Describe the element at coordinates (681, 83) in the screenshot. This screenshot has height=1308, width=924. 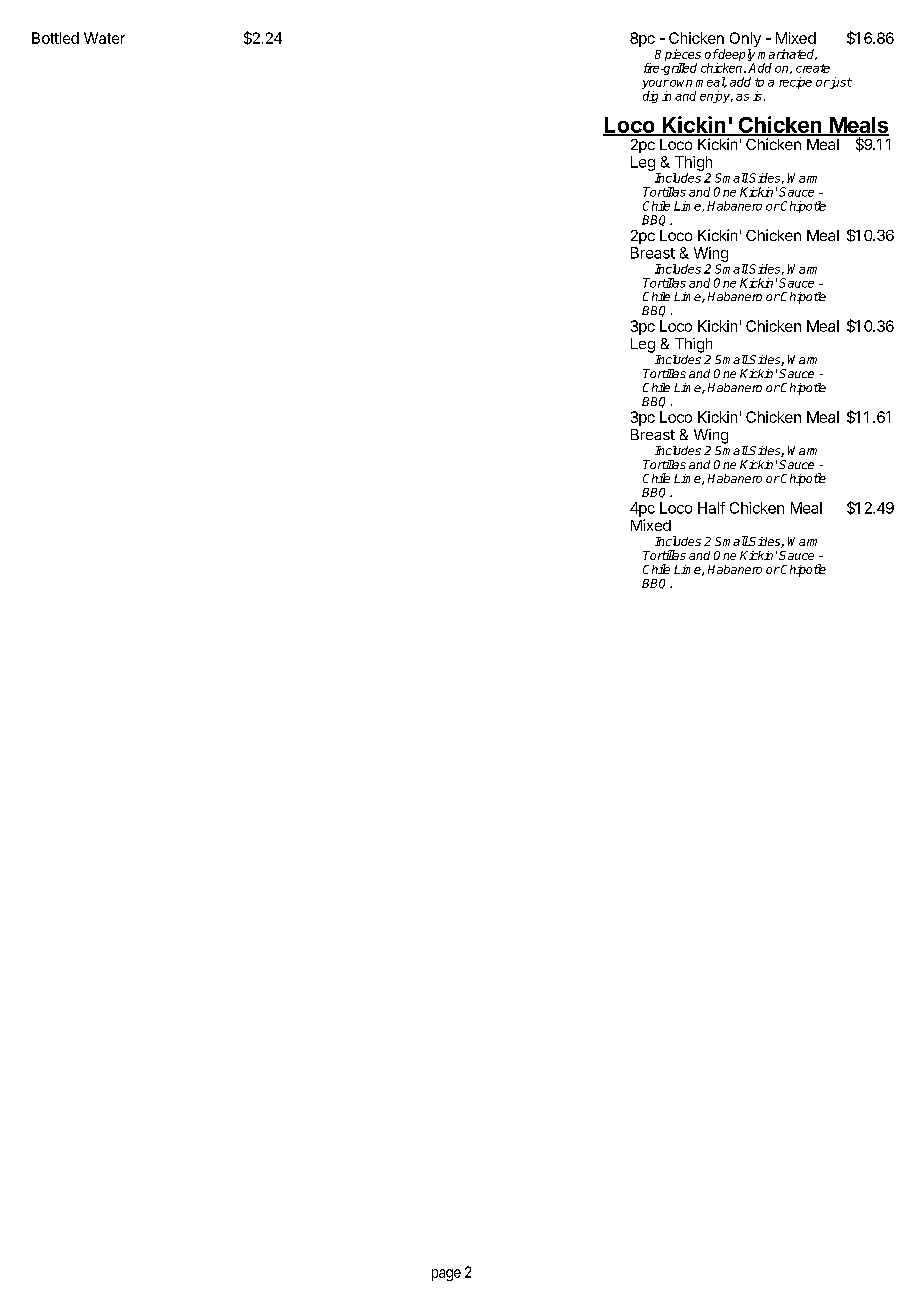
I see `own` at that location.
